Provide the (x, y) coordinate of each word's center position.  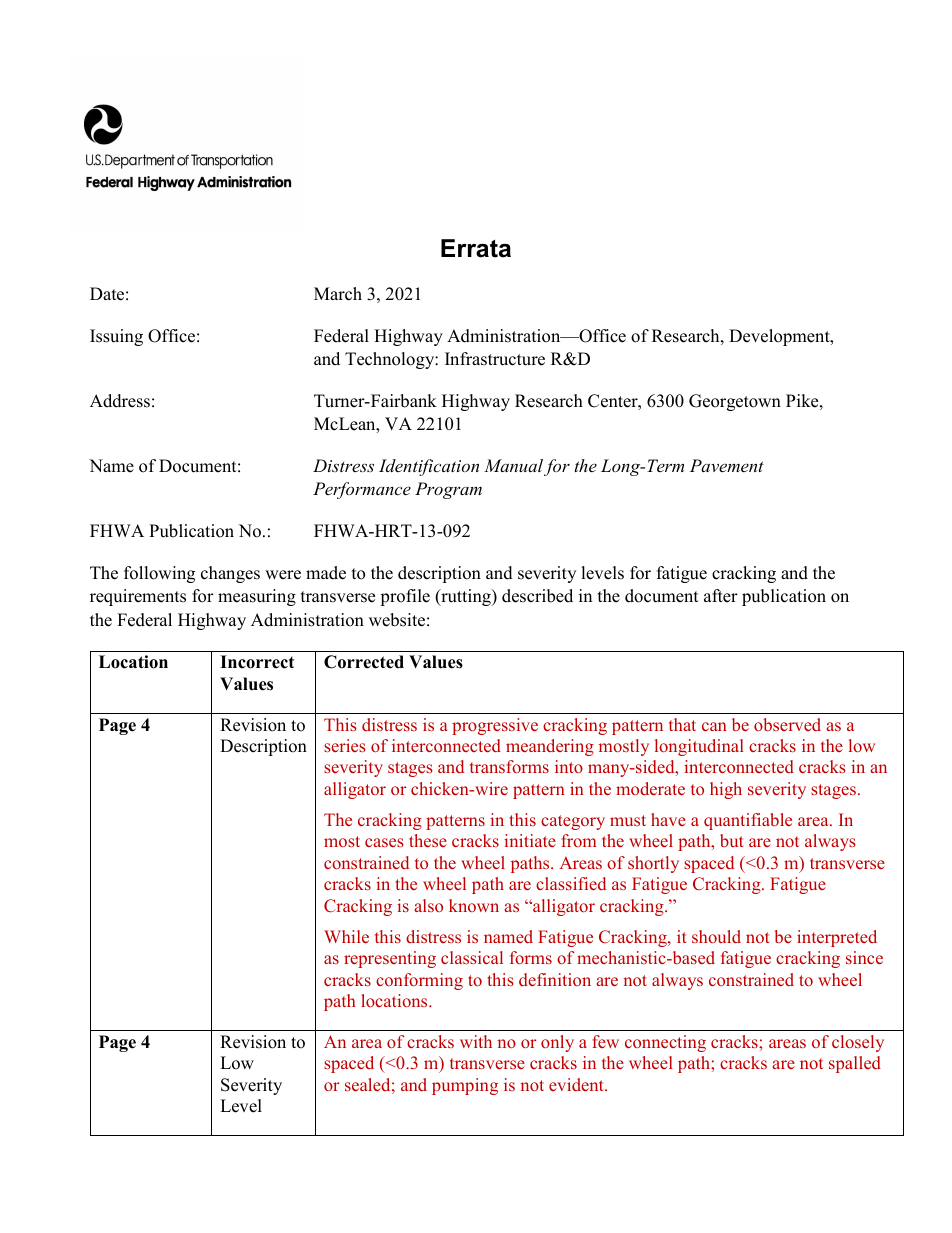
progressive (495, 726)
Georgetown (735, 402)
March (338, 294)
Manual (513, 465)
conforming (419, 981)
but (732, 840)
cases (384, 842)
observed (787, 724)
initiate (530, 840)
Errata (476, 248)
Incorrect (257, 662)
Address (120, 401)
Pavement (727, 465)
